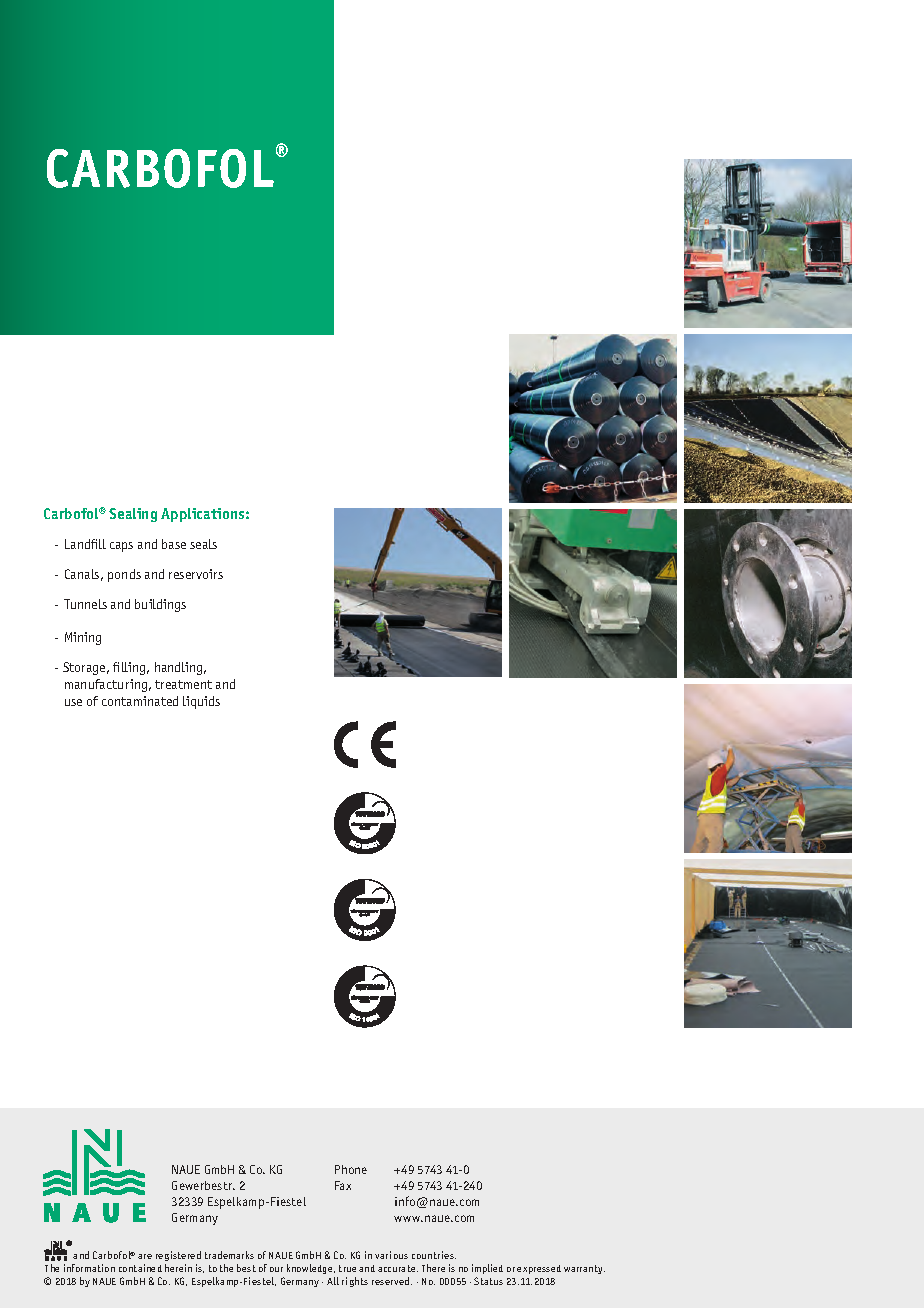 This page has height=1308, width=924. Describe the element at coordinates (203, 544) in the page. I see `seals` at that location.
